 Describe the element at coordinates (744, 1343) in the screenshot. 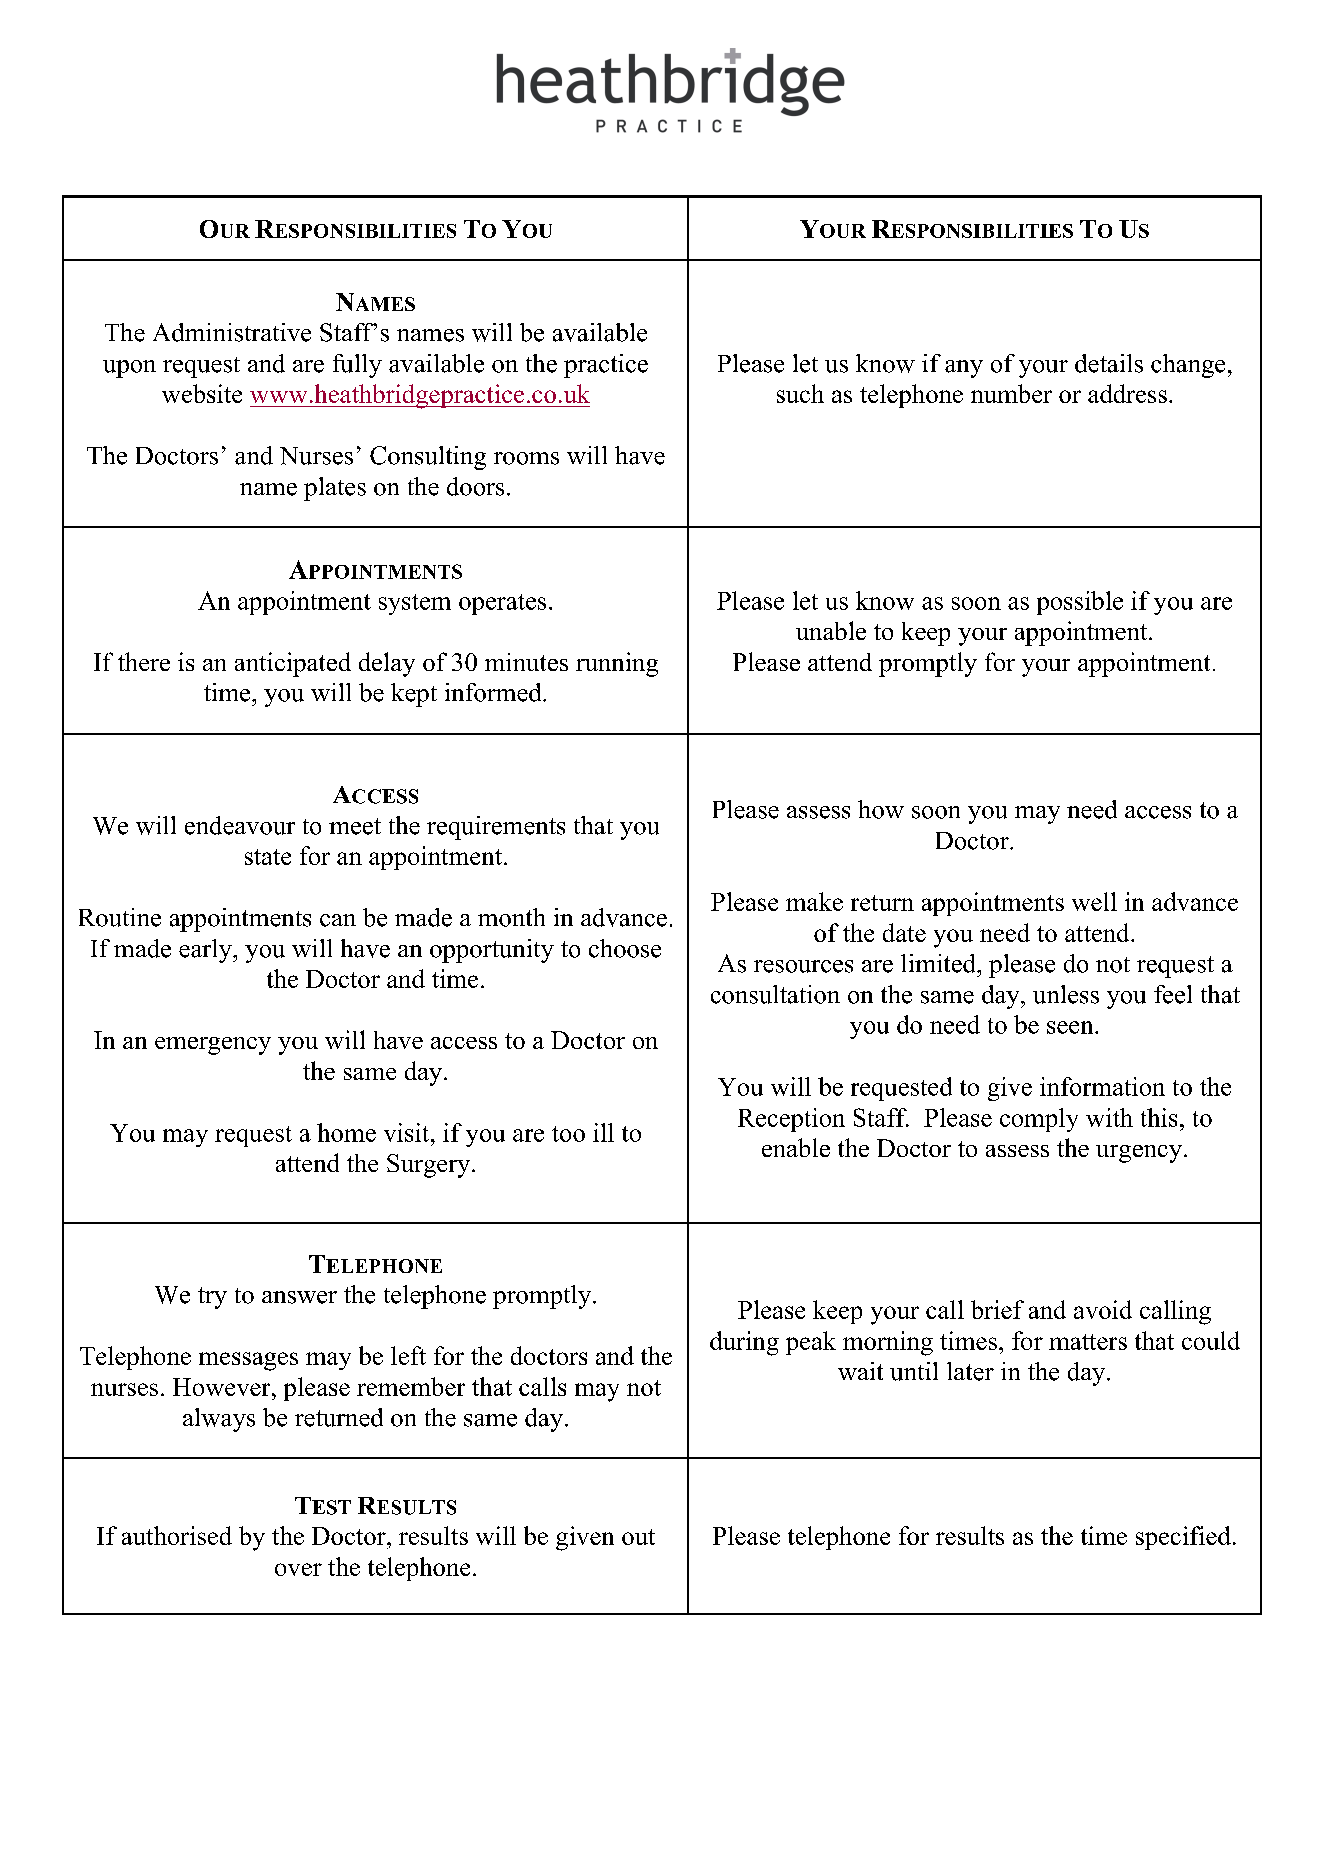

I see `during` at that location.
